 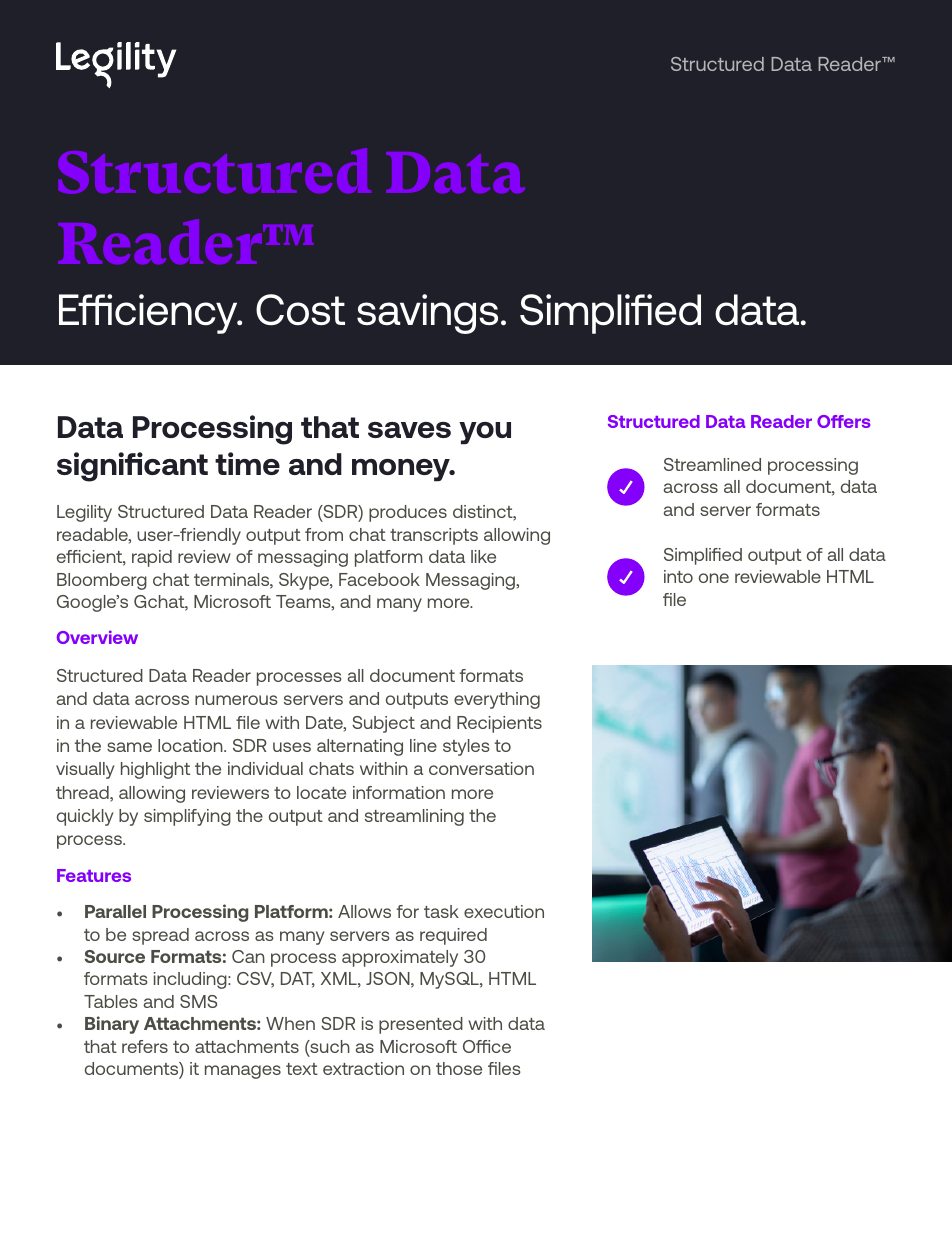 I want to click on you, so click(x=485, y=433).
